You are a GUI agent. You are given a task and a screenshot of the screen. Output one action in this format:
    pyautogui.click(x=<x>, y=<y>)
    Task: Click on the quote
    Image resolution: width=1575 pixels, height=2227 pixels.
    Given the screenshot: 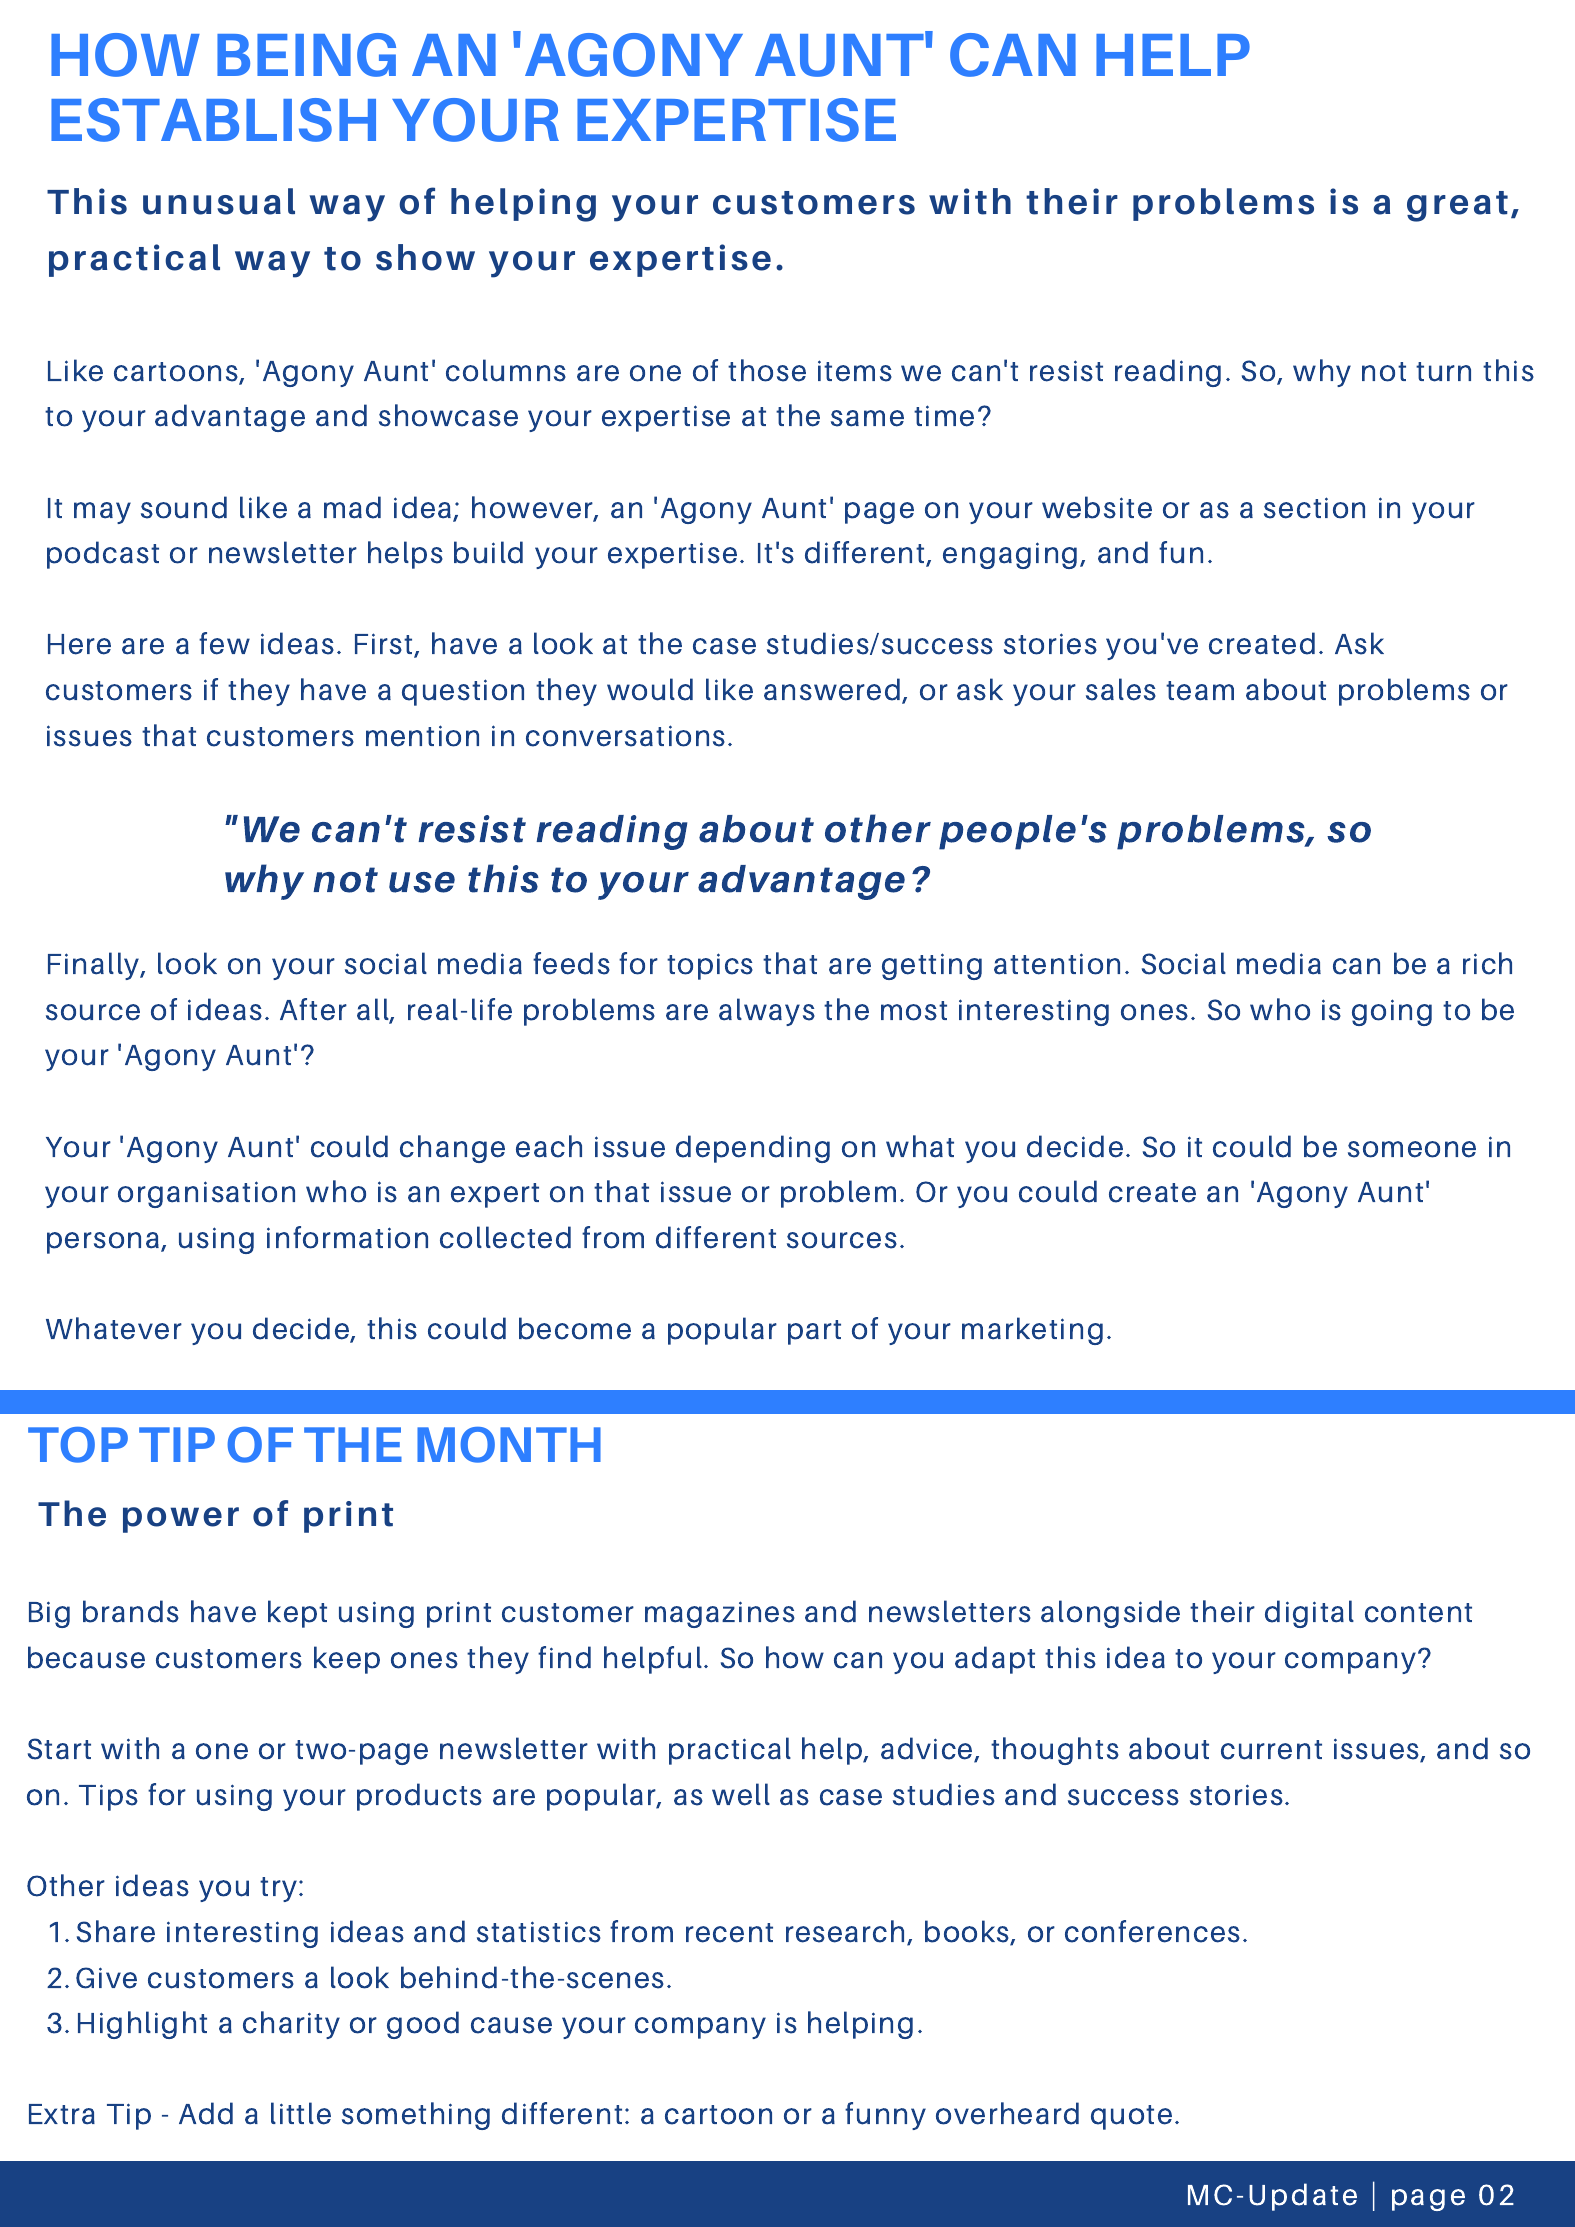 What is the action you would take?
    pyautogui.click(x=1131, y=2117)
